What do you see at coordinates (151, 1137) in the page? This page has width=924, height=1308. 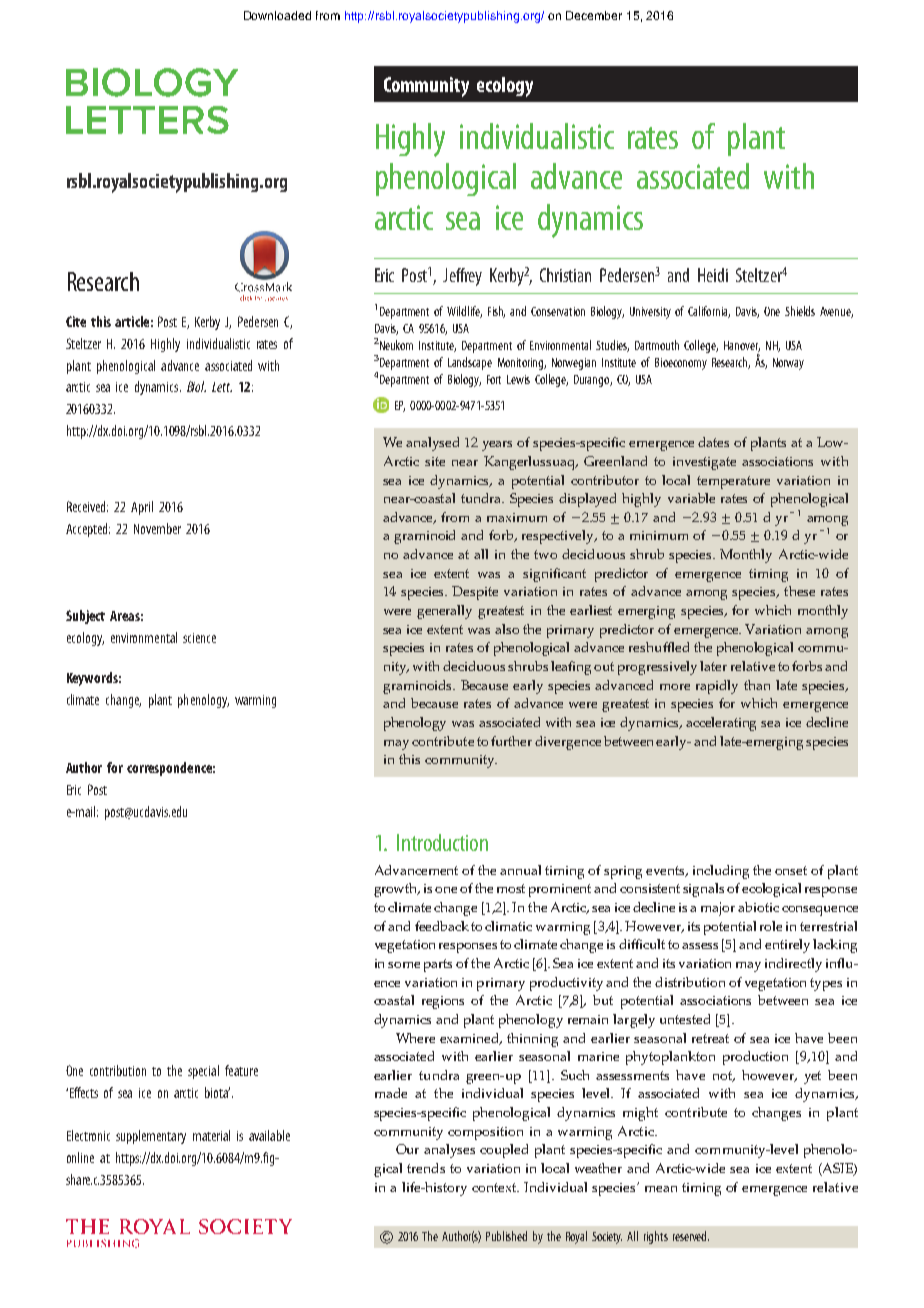 I see `supplementary` at bounding box center [151, 1137].
